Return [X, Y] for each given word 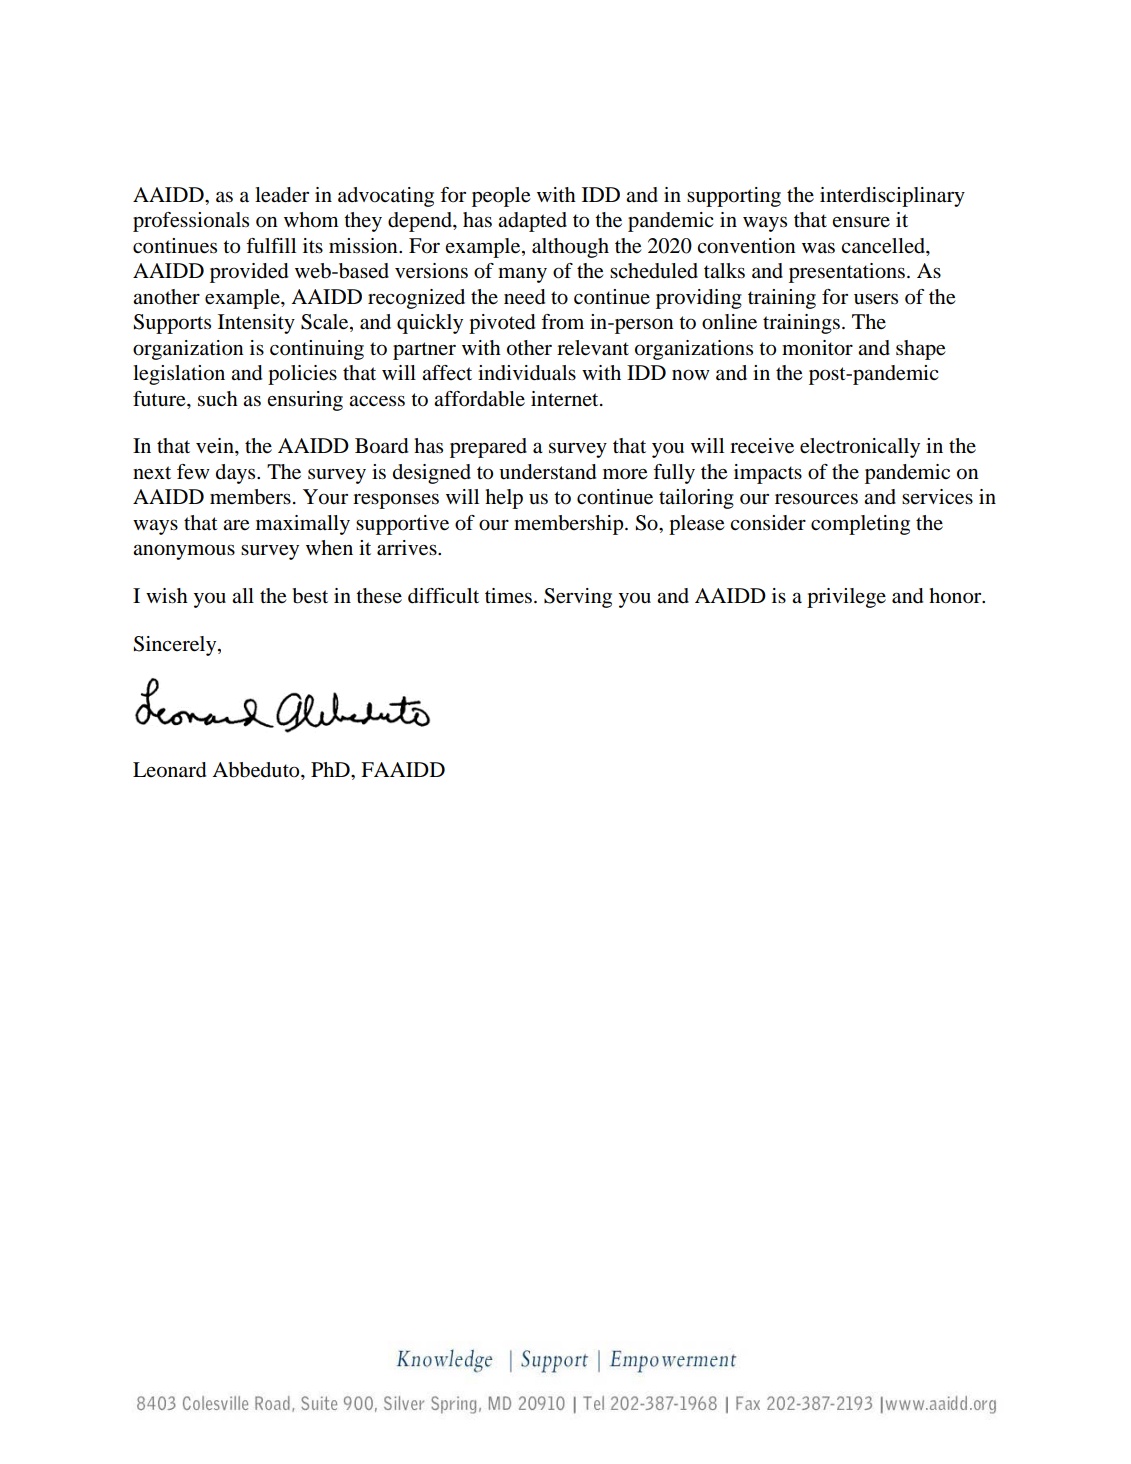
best [310, 596]
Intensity [256, 324]
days [237, 474]
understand [547, 472]
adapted [532, 222]
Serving [578, 598]
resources [816, 499]
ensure [861, 222]
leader [282, 195]
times [508, 596]
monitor [817, 348]
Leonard [169, 770]
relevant [593, 348]
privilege [846, 598]
